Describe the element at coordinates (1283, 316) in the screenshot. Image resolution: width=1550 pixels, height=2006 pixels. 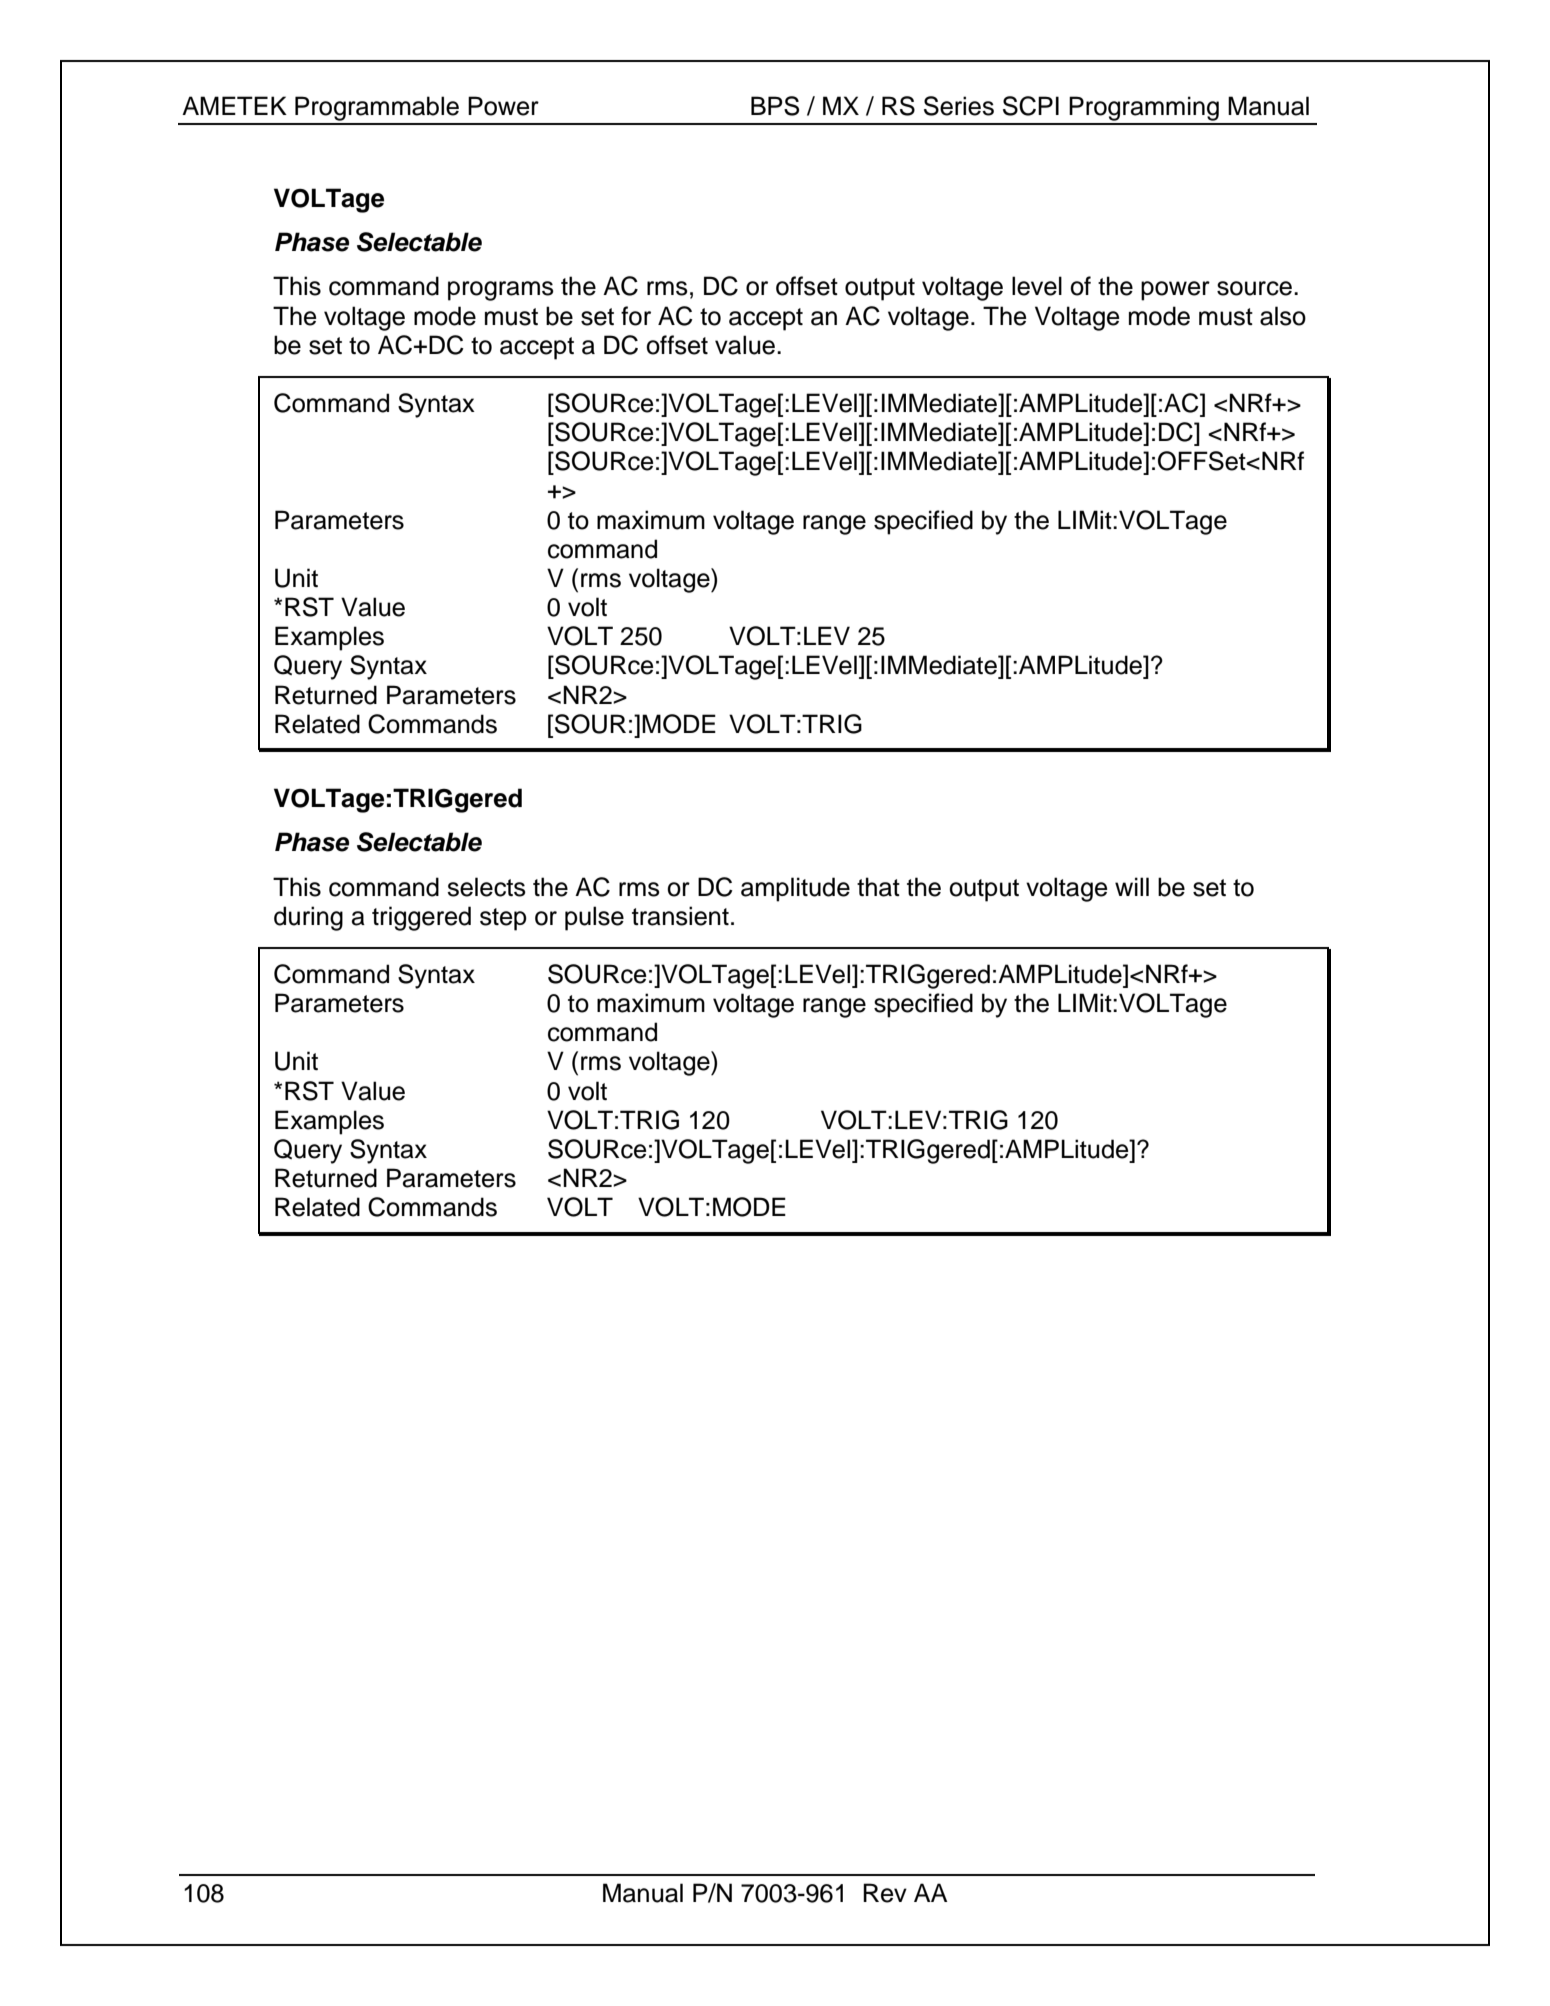
I see `also` at that location.
